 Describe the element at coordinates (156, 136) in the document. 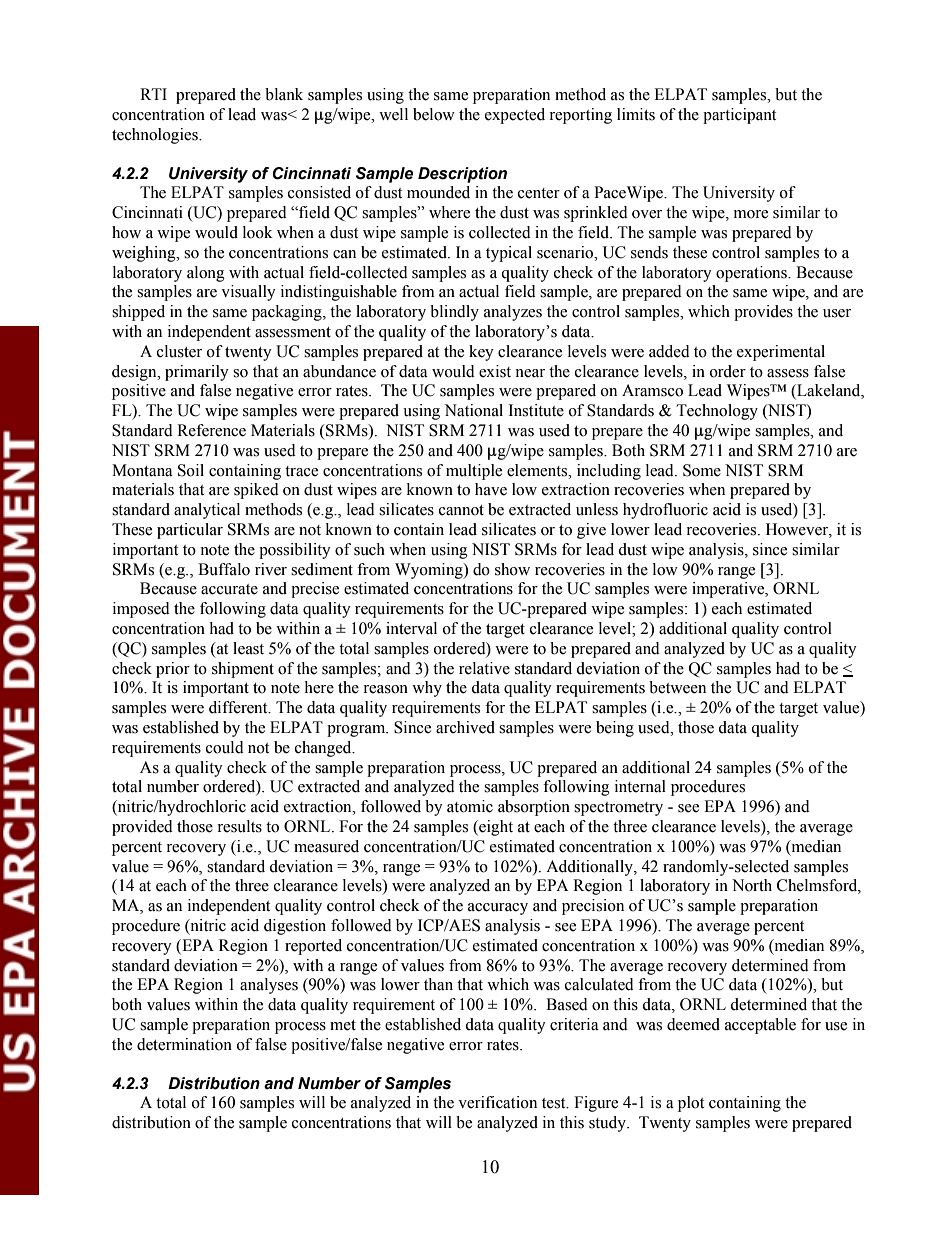

I see `technologies` at that location.
